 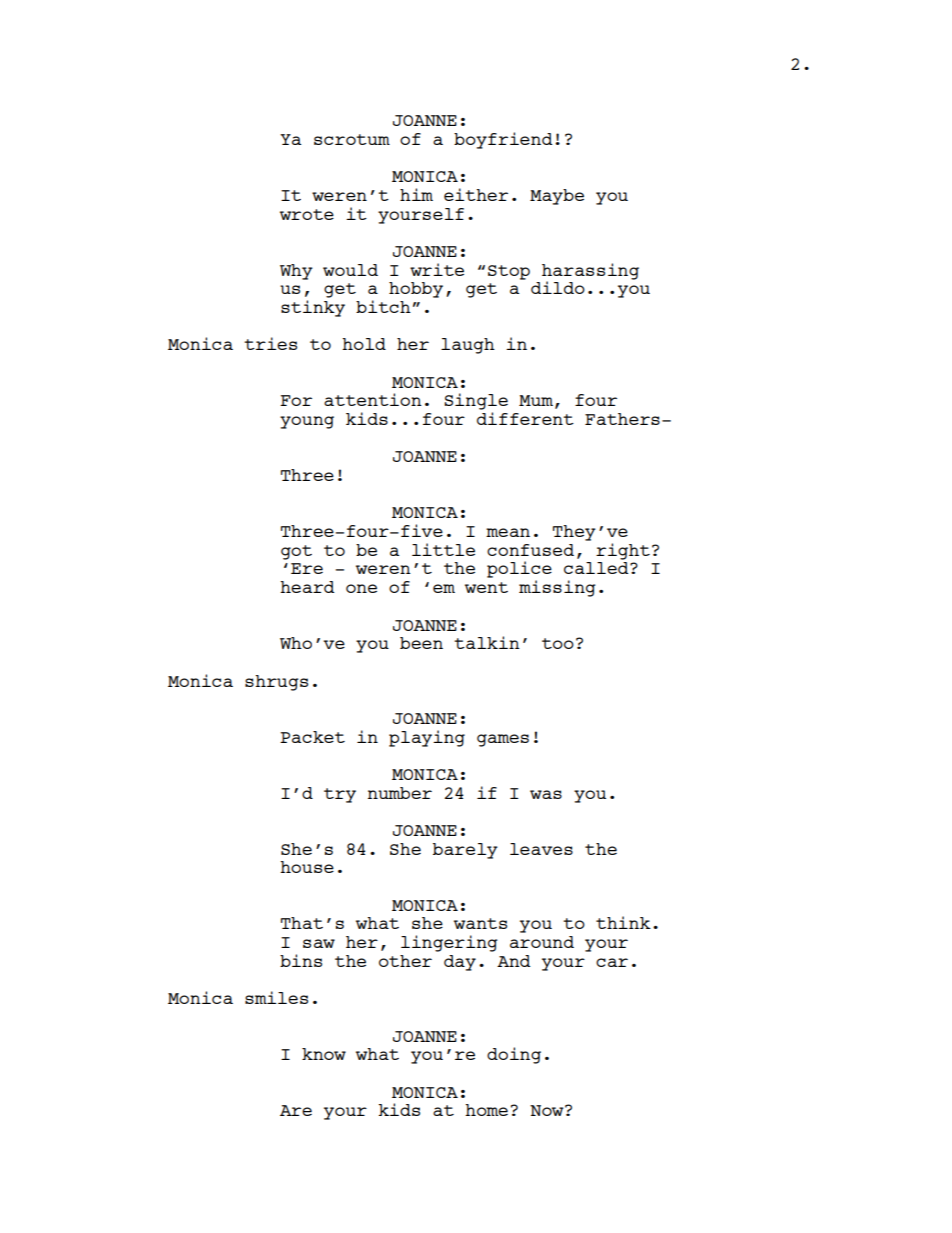 What do you see at coordinates (486, 1110) in the screenshot?
I see `home` at bounding box center [486, 1110].
